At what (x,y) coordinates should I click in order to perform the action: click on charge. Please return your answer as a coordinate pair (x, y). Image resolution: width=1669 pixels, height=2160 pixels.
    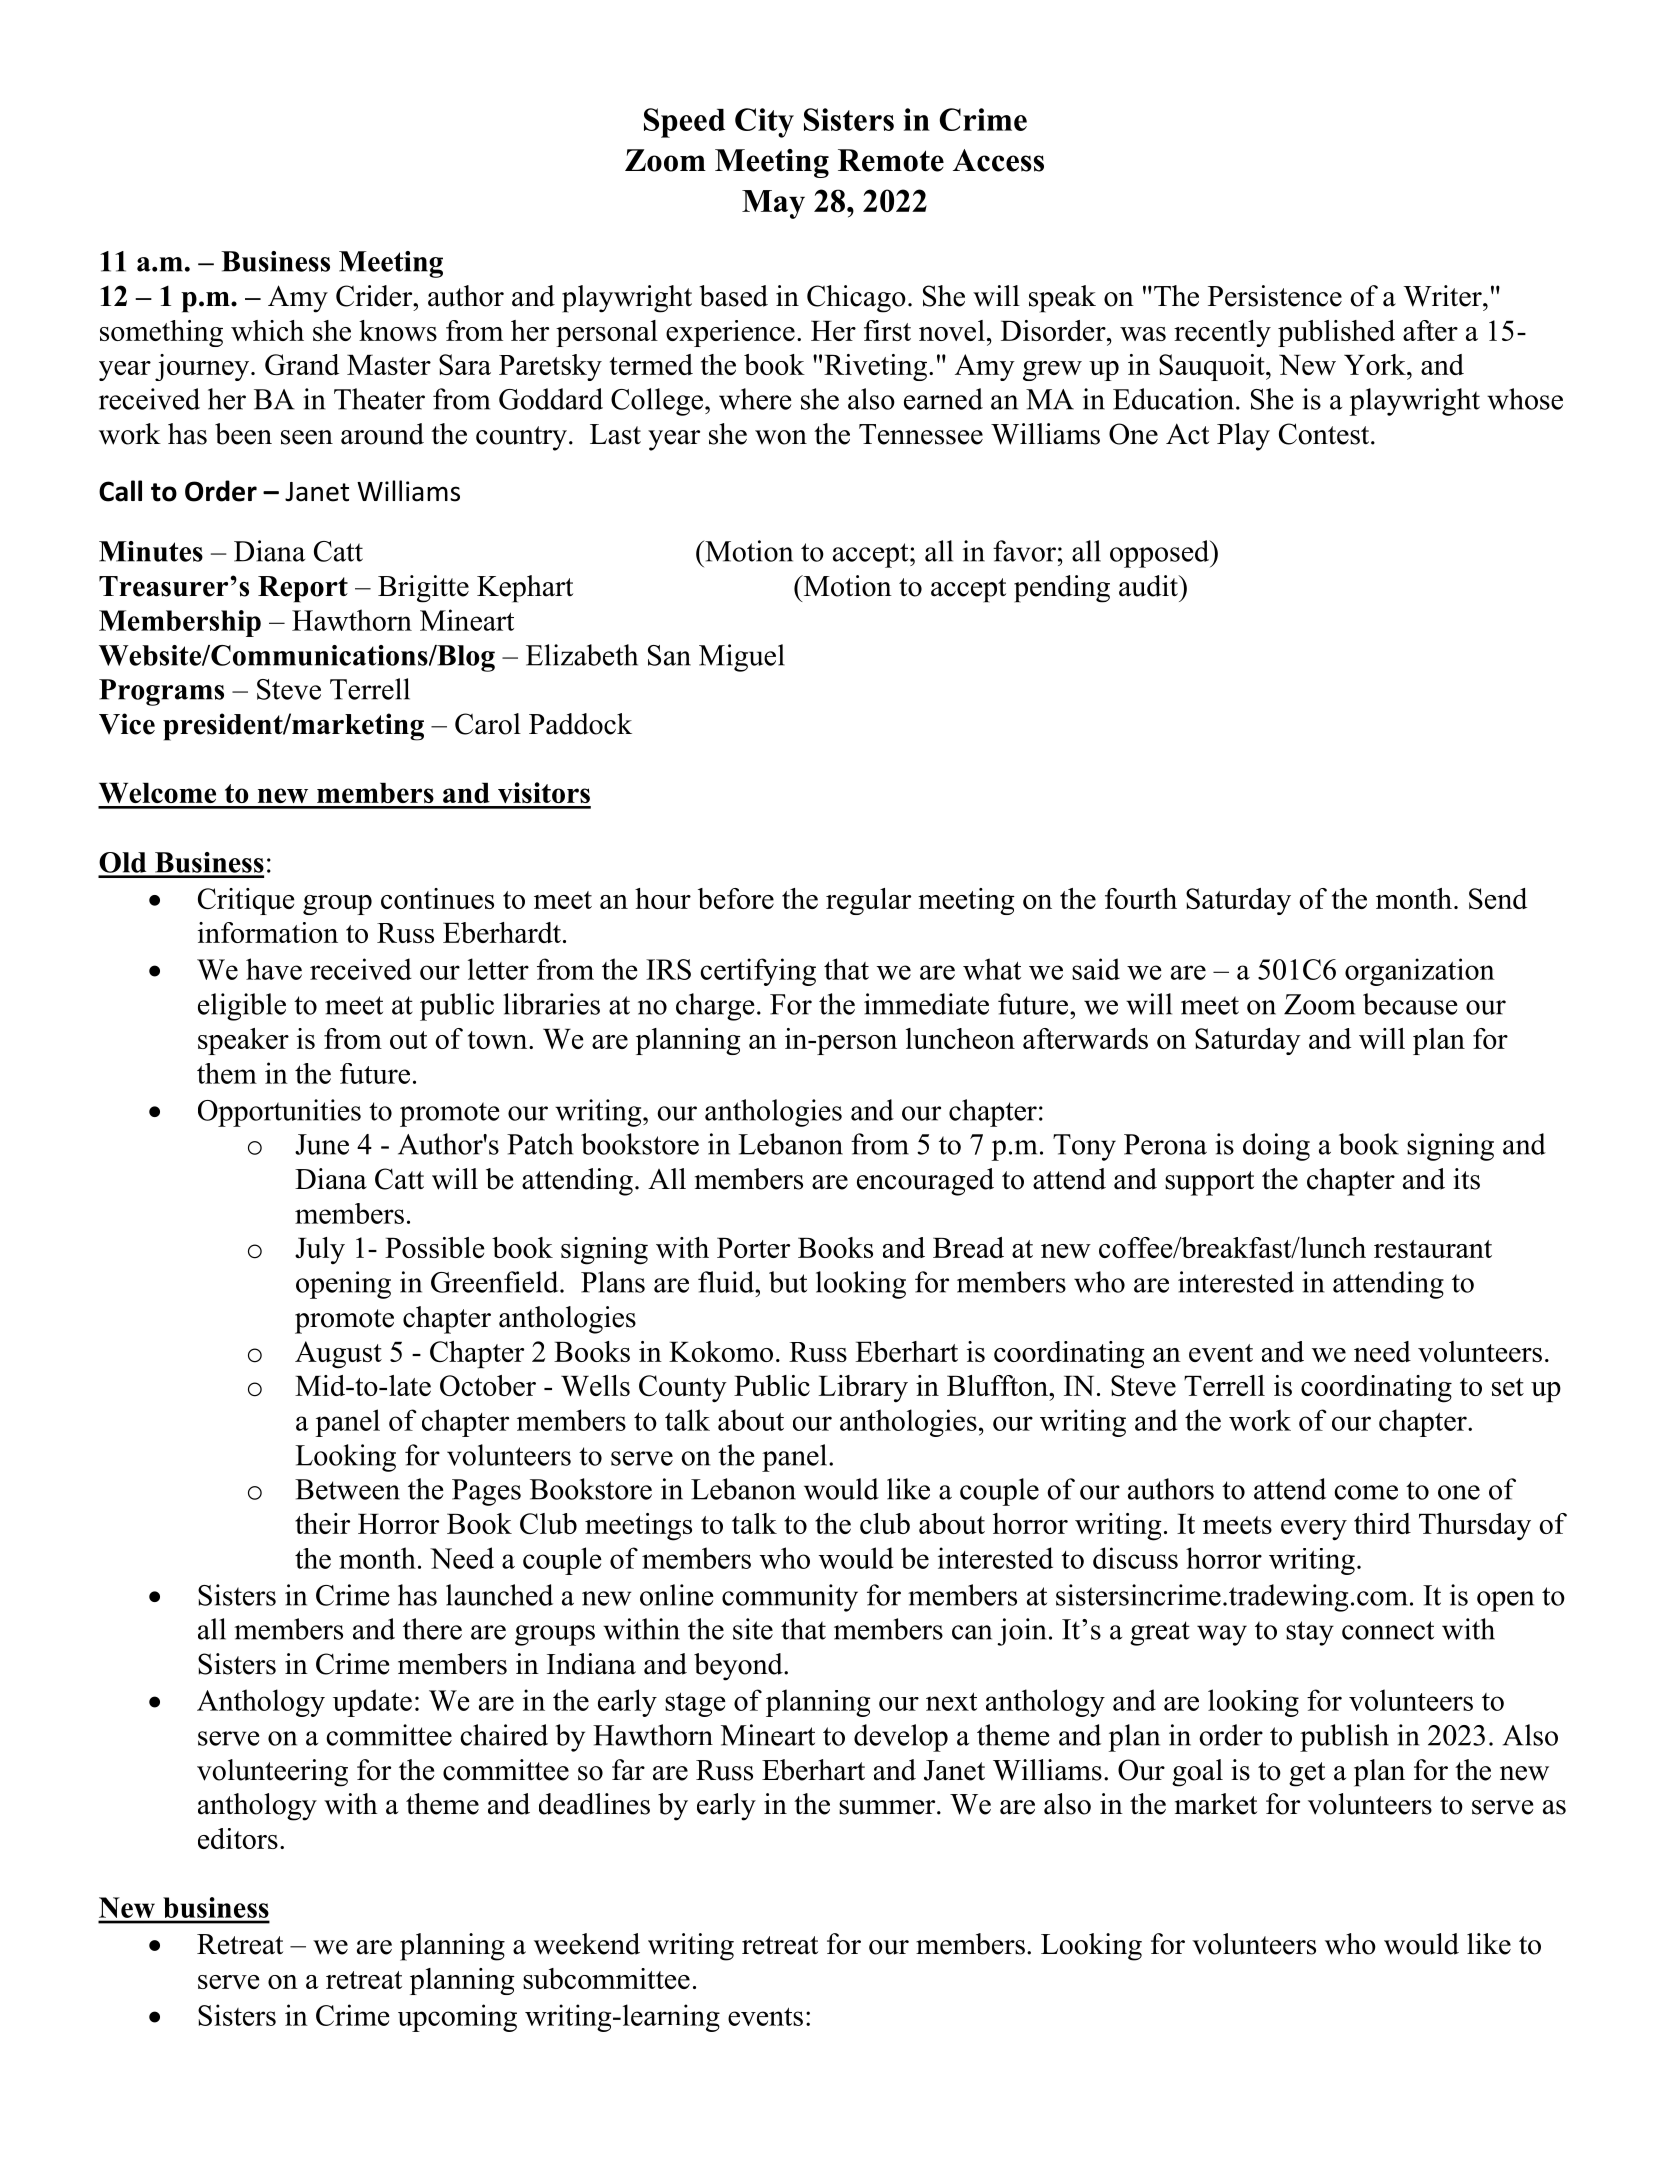
    Looking at the image, I should click on (715, 1007).
